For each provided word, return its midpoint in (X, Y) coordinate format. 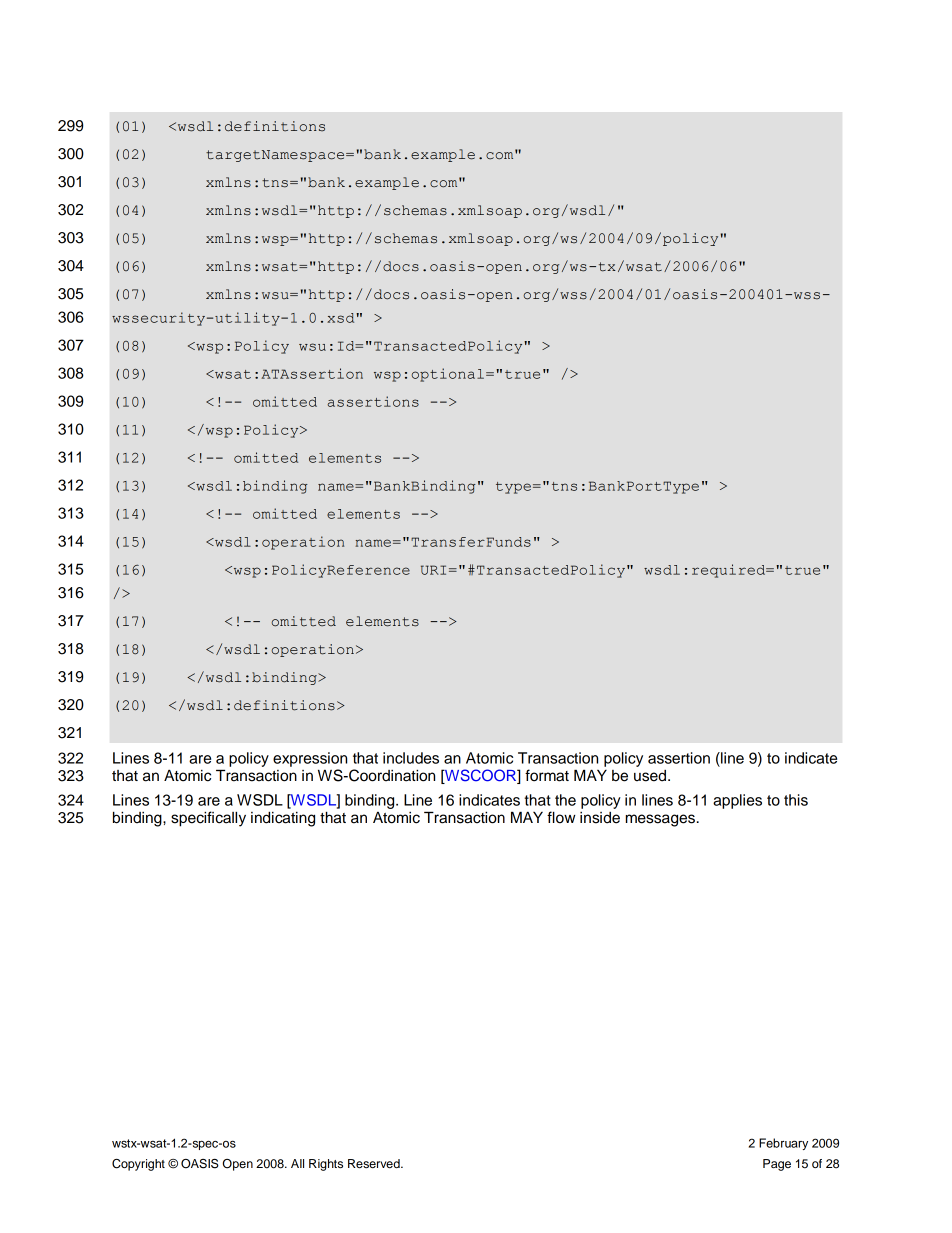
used (651, 776)
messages (660, 820)
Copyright (138, 1165)
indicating (283, 819)
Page (777, 1165)
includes (411, 758)
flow (561, 817)
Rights (326, 1165)
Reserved (375, 1163)
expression (310, 759)
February (783, 1144)
